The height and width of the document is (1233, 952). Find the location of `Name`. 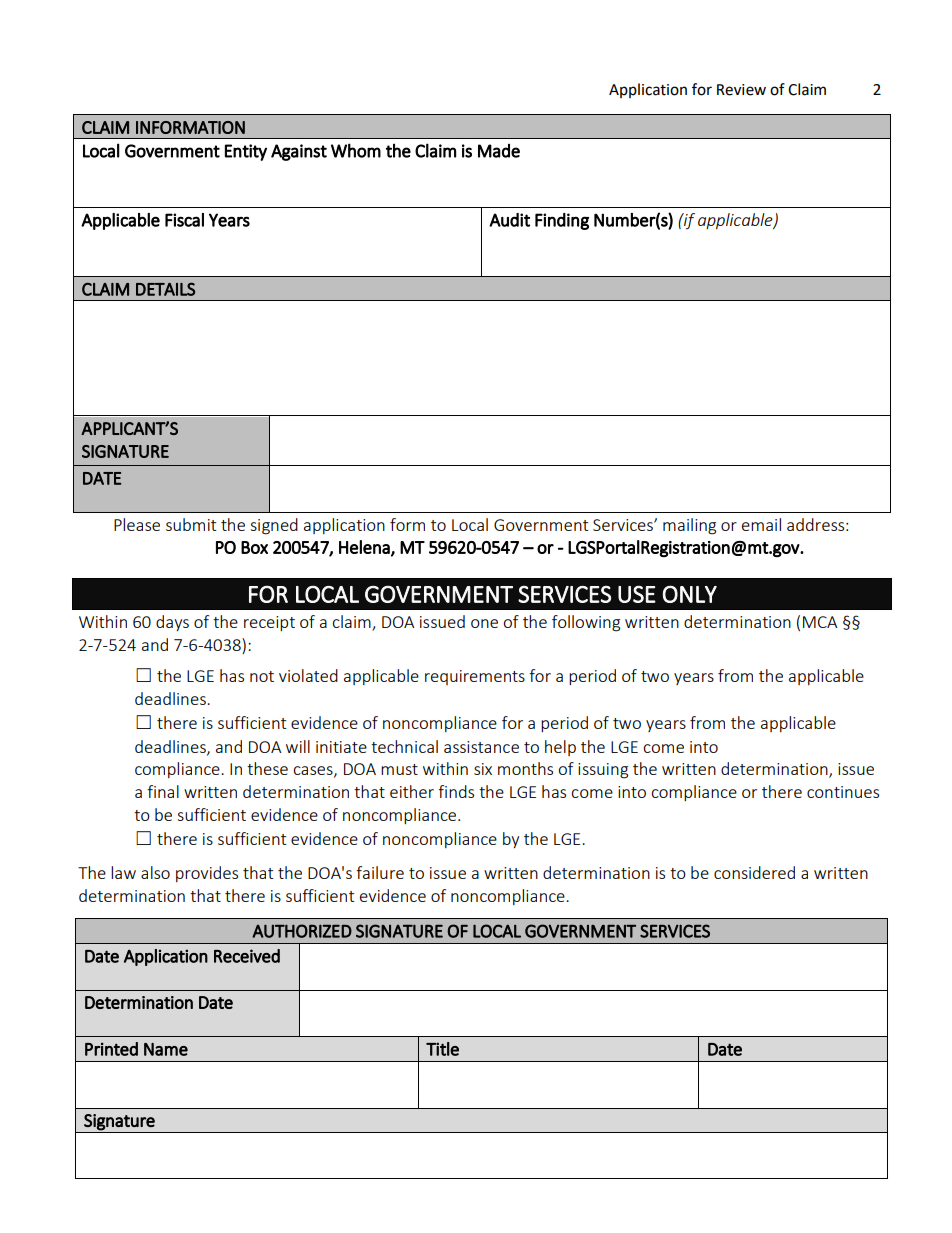

Name is located at coordinates (166, 1049).
